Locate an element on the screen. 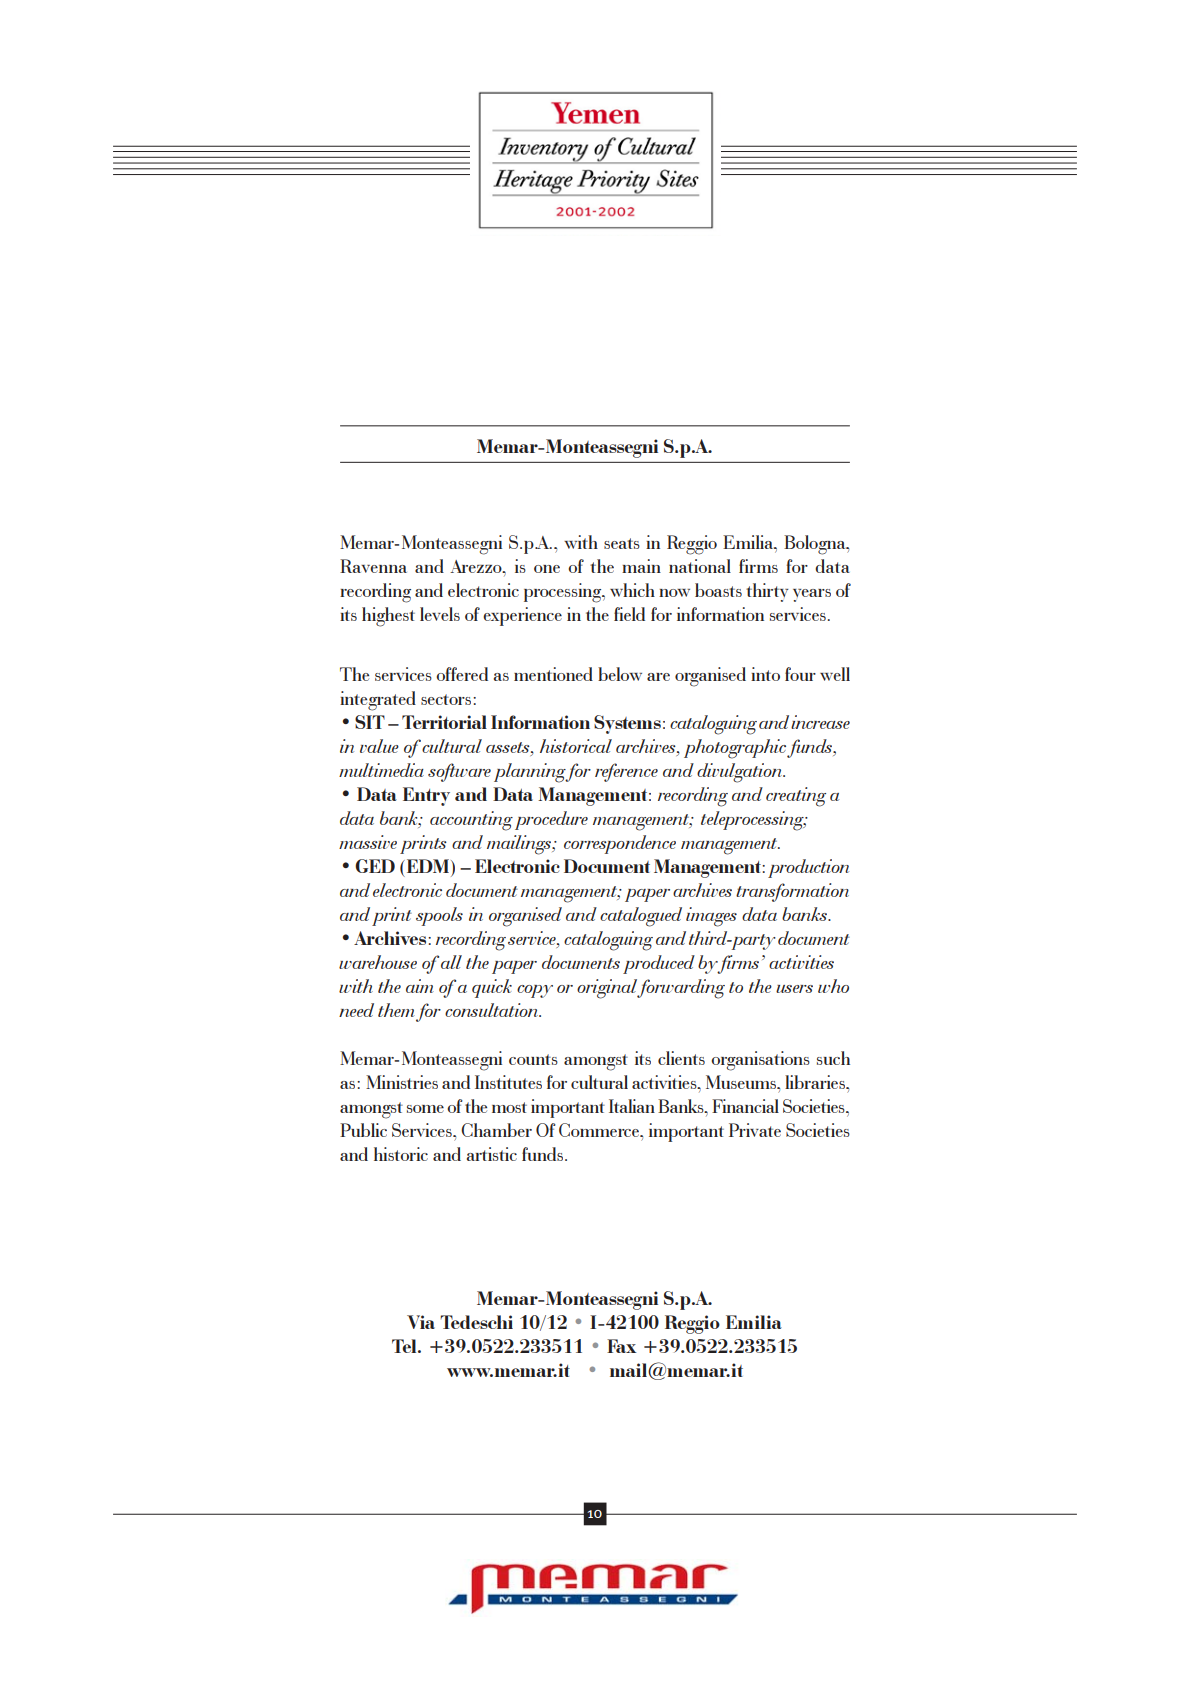  organisations is located at coordinates (760, 1061).
